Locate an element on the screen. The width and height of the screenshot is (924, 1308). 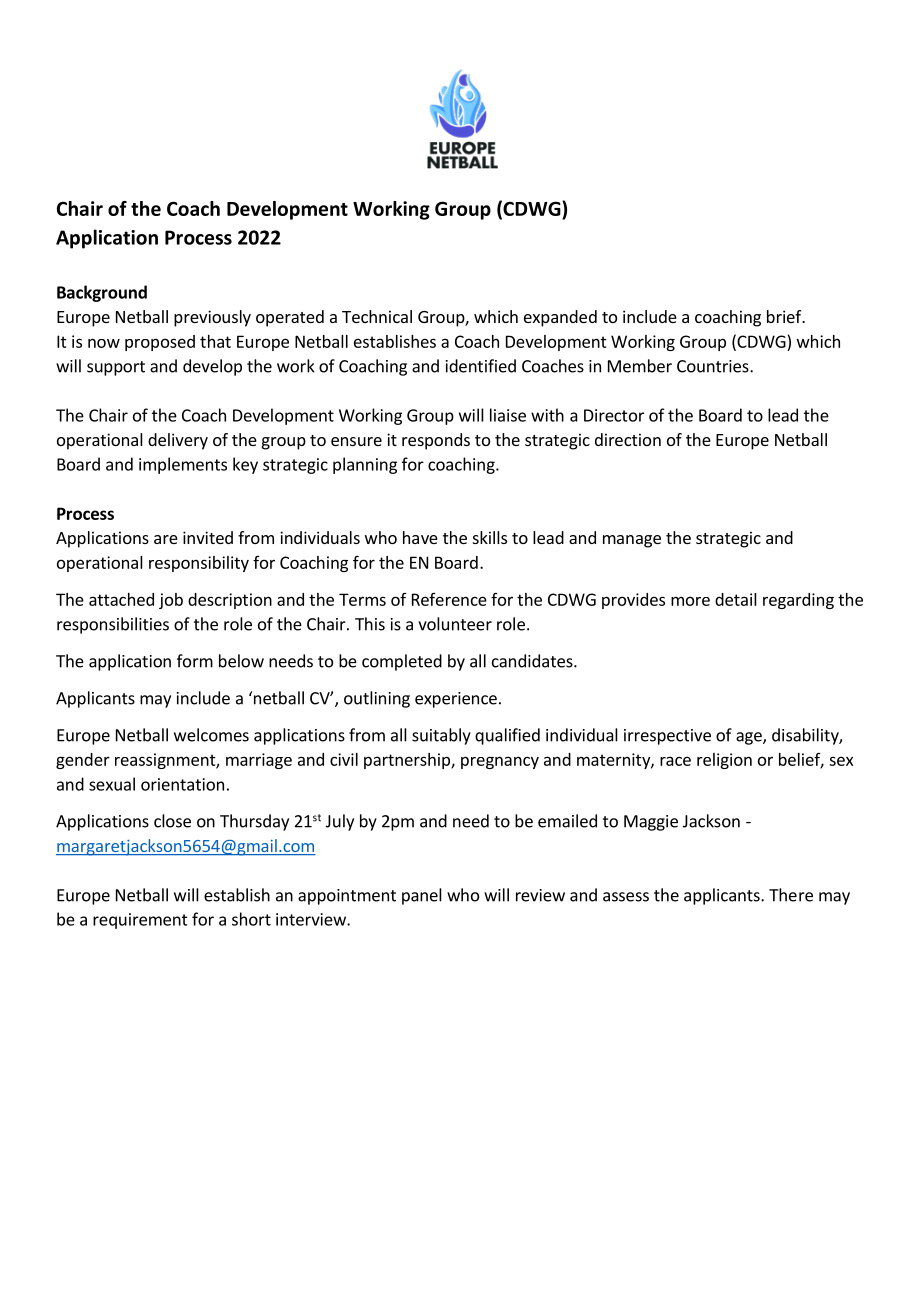
welcomes is located at coordinates (211, 735).
